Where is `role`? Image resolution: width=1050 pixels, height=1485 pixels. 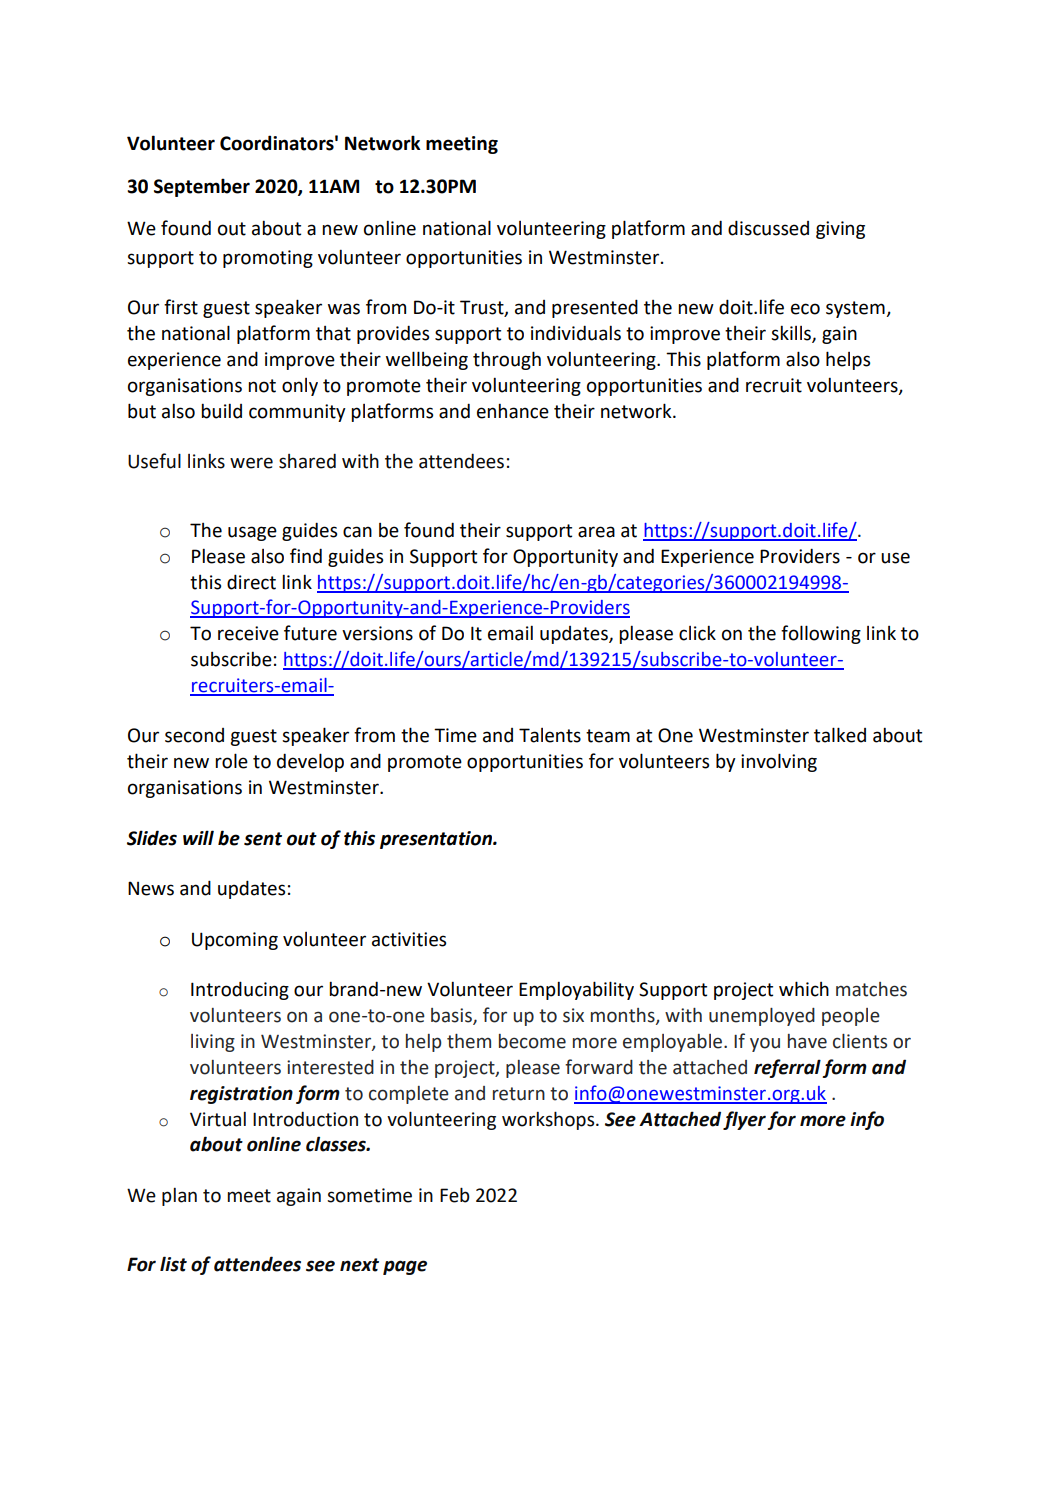 role is located at coordinates (231, 761).
